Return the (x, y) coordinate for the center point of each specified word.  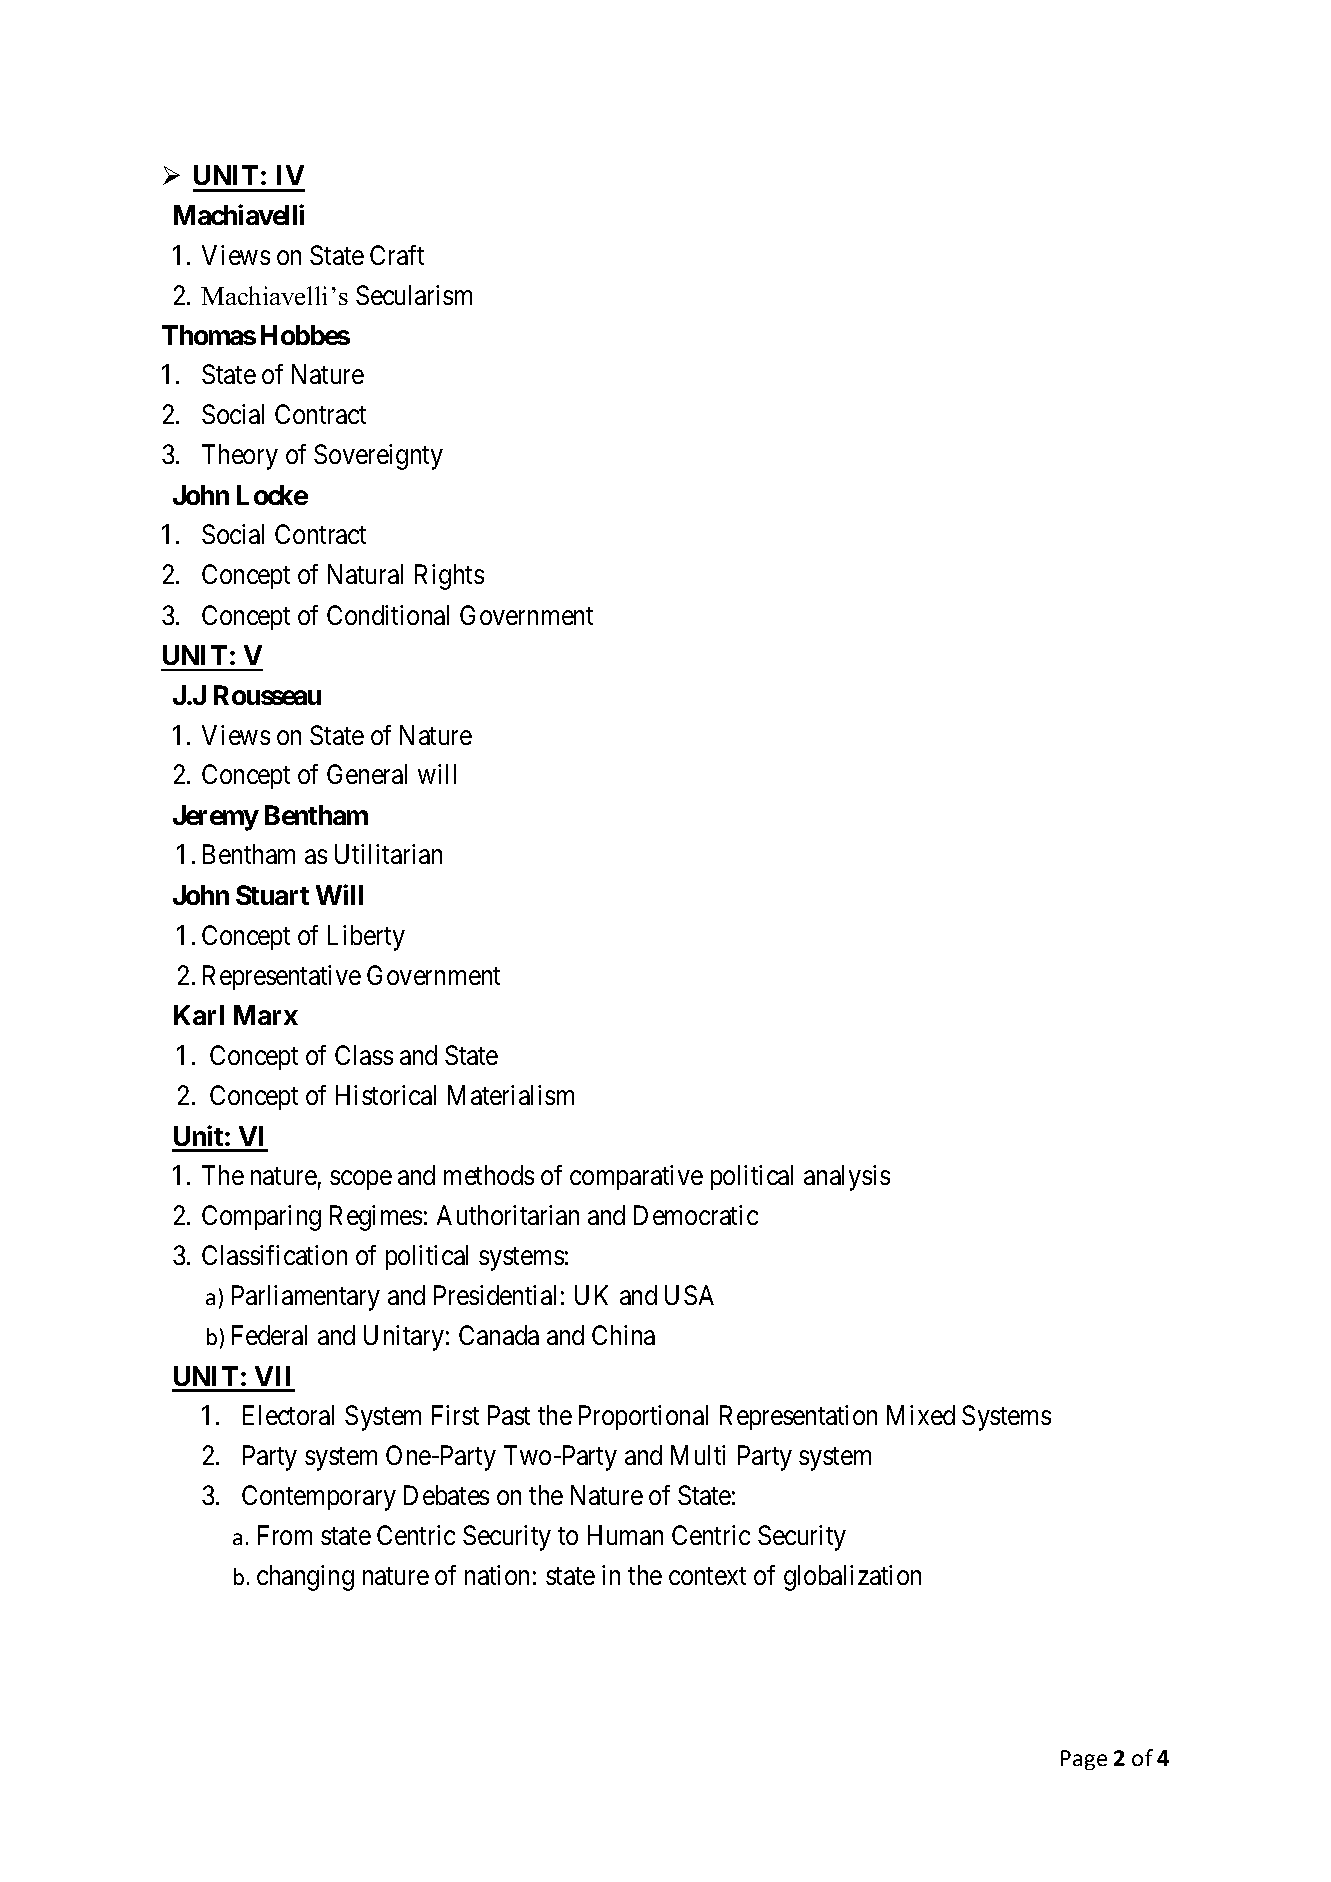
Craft (397, 255)
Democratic (696, 1215)
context (707, 1576)
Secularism (414, 295)
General (367, 774)
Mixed (921, 1415)
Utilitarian (388, 854)
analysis (847, 1178)
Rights (449, 577)
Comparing (261, 1218)
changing (305, 1578)
